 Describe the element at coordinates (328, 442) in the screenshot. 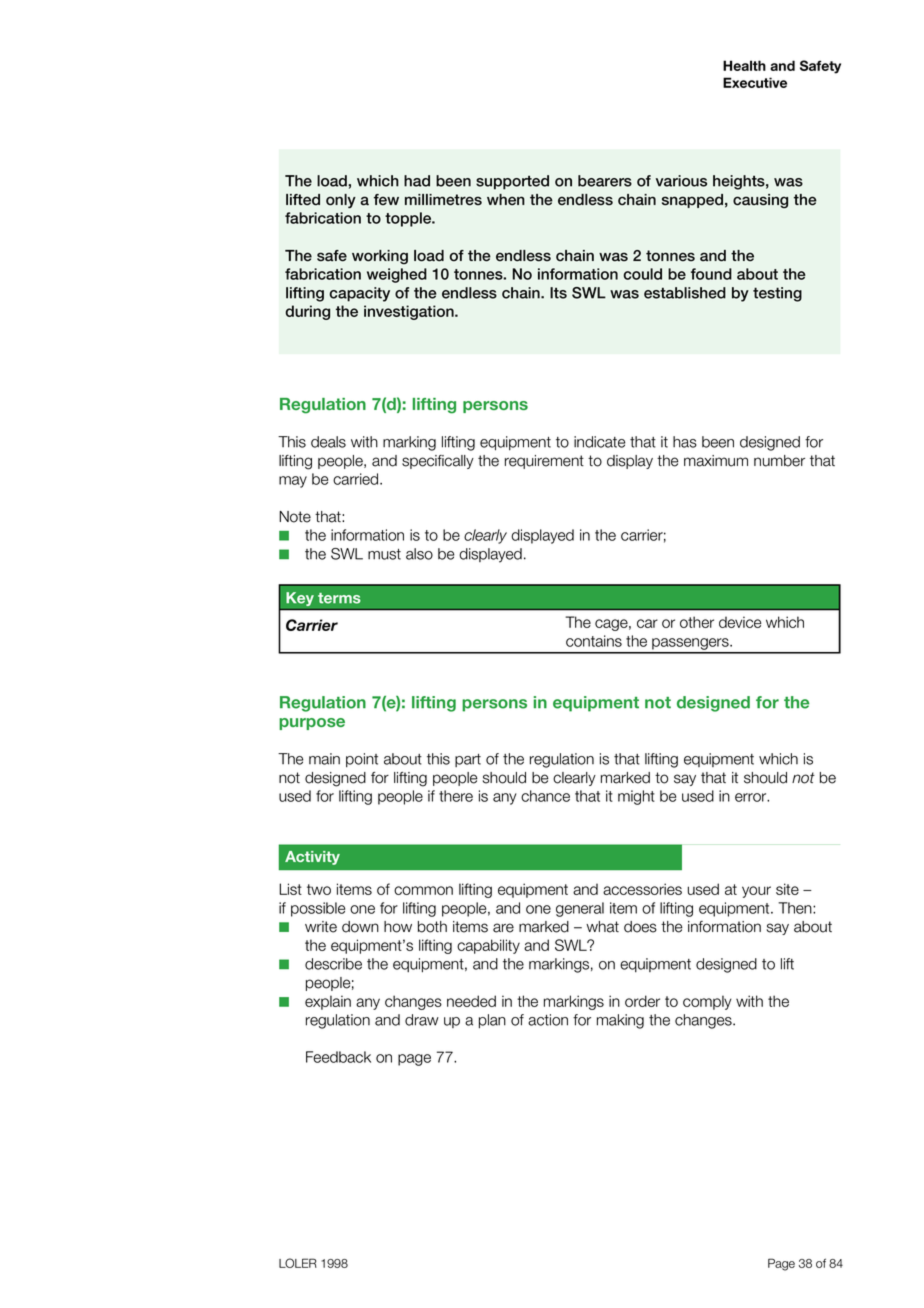

I see `deals` at that location.
